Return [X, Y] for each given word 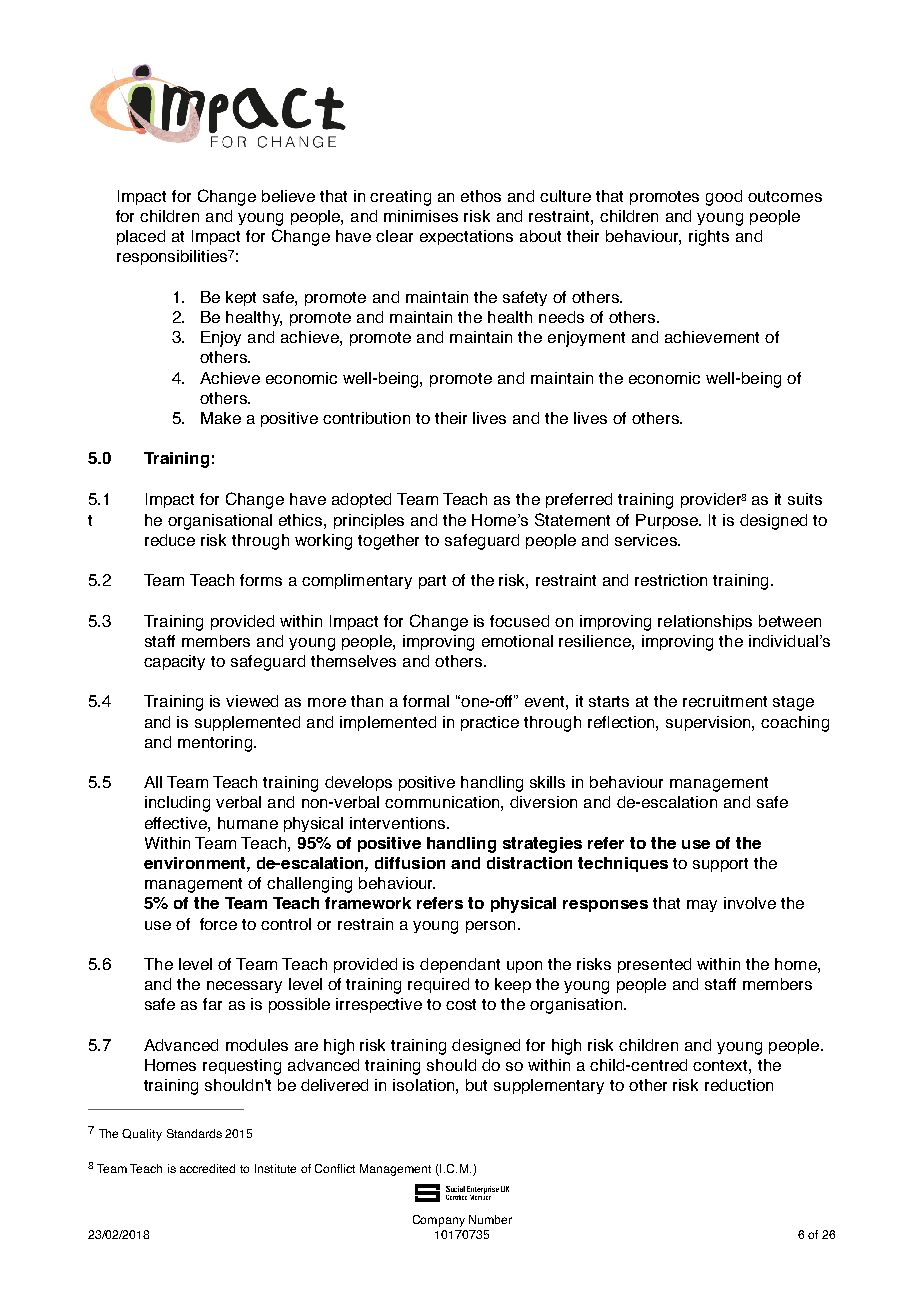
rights [709, 238]
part [432, 582]
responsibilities [172, 257]
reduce [170, 540]
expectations [466, 237]
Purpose [668, 521]
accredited [207, 1168]
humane [248, 823]
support [720, 865]
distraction [529, 863]
